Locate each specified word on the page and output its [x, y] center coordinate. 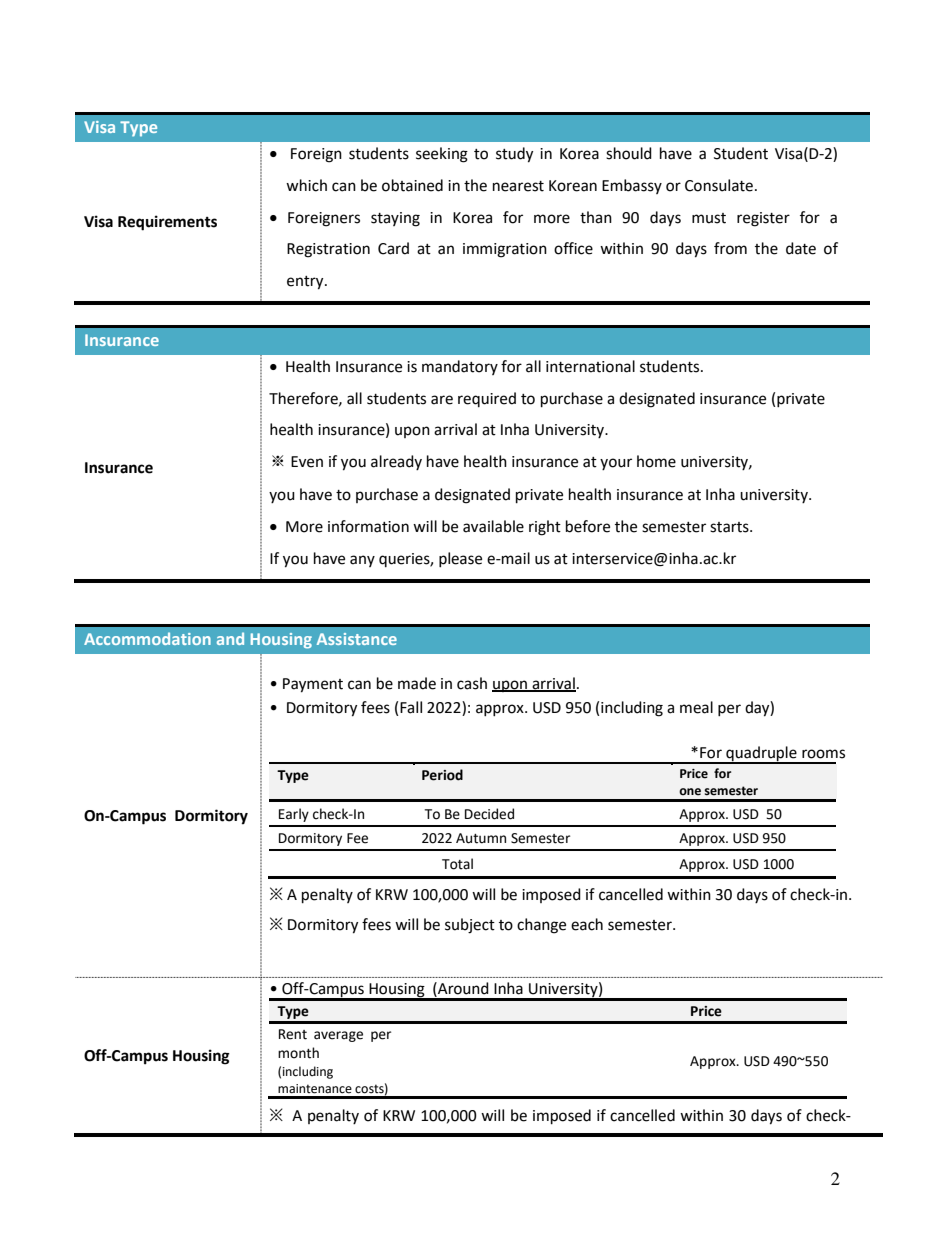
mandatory [460, 367]
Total [457, 864]
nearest [518, 186]
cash [472, 683]
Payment [313, 685]
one [690, 792]
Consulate [720, 185]
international [590, 366]
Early [294, 815]
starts [730, 527]
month [298, 1053]
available [493, 526]
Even [307, 462]
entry [306, 283]
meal [696, 707]
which [306, 185]
